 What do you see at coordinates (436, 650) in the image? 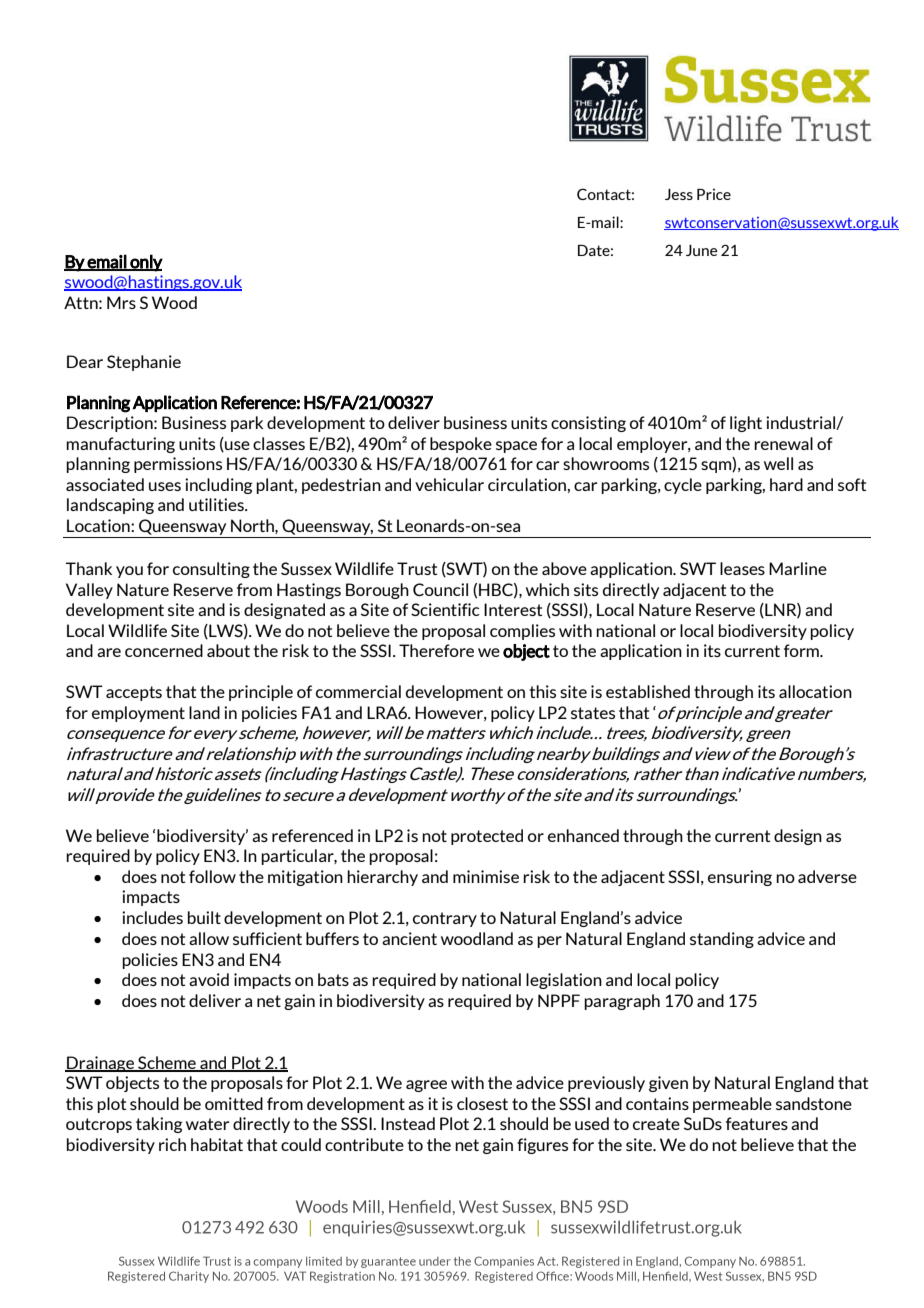
I see `Therefore` at bounding box center [436, 650].
